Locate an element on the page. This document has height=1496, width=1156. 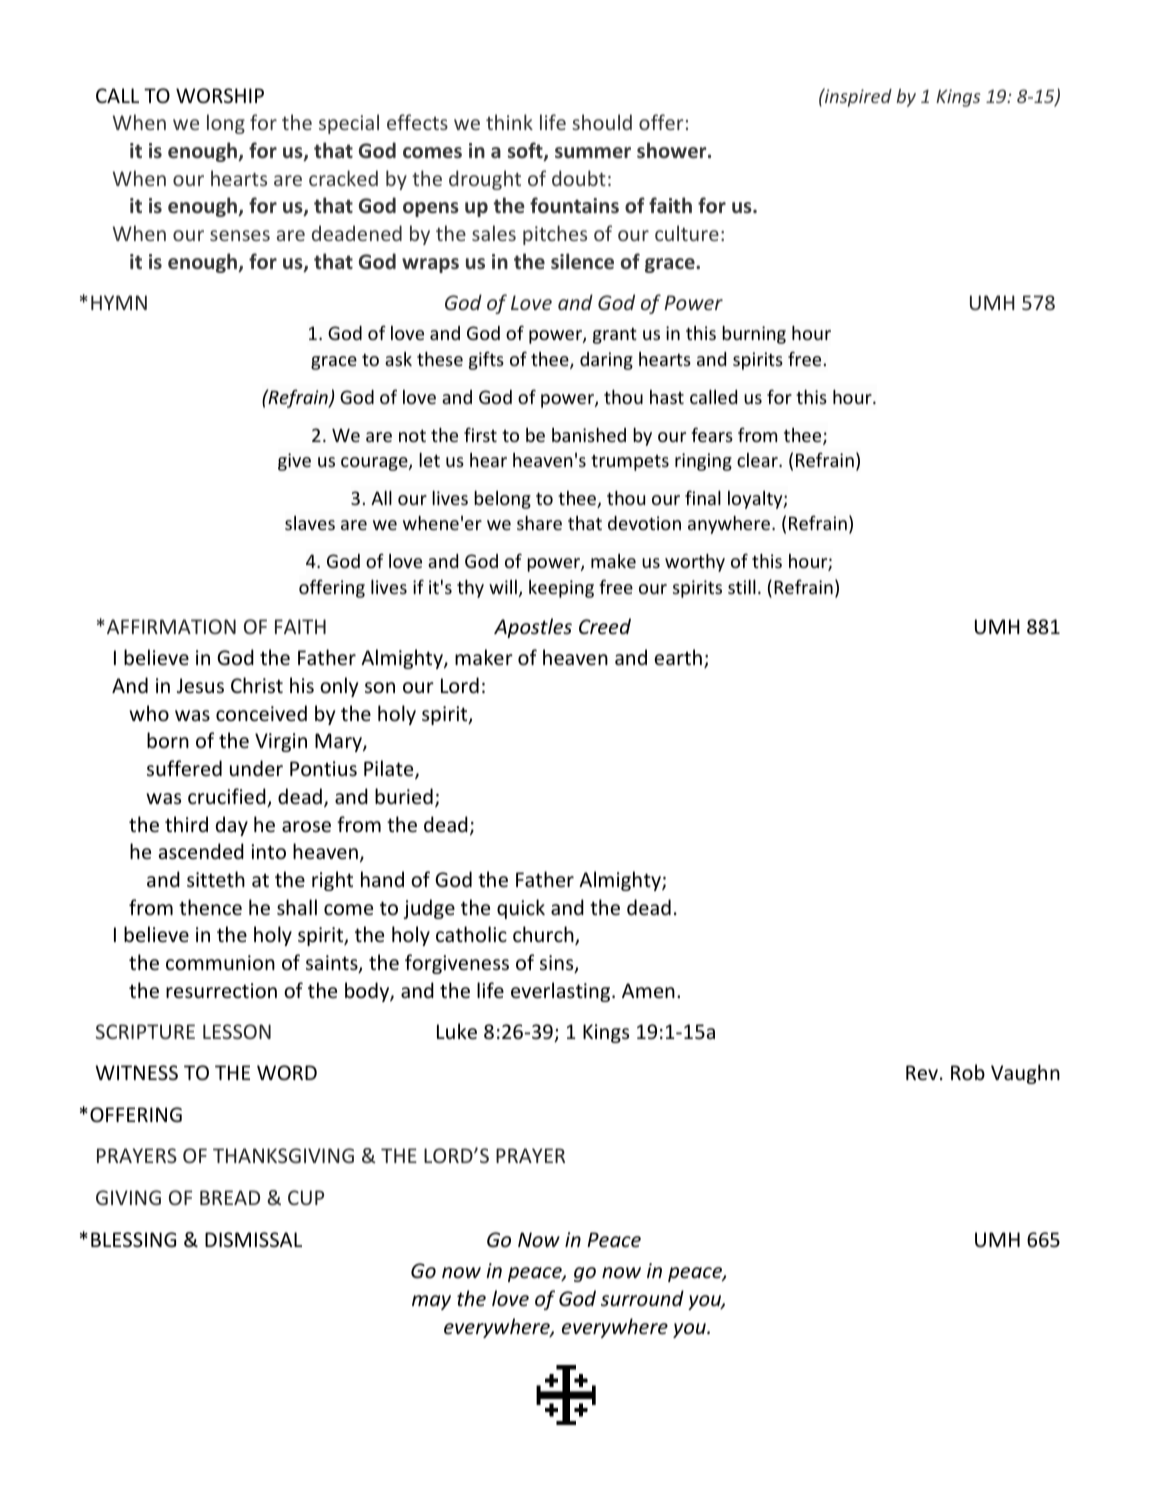
Apostles is located at coordinates (533, 628).
